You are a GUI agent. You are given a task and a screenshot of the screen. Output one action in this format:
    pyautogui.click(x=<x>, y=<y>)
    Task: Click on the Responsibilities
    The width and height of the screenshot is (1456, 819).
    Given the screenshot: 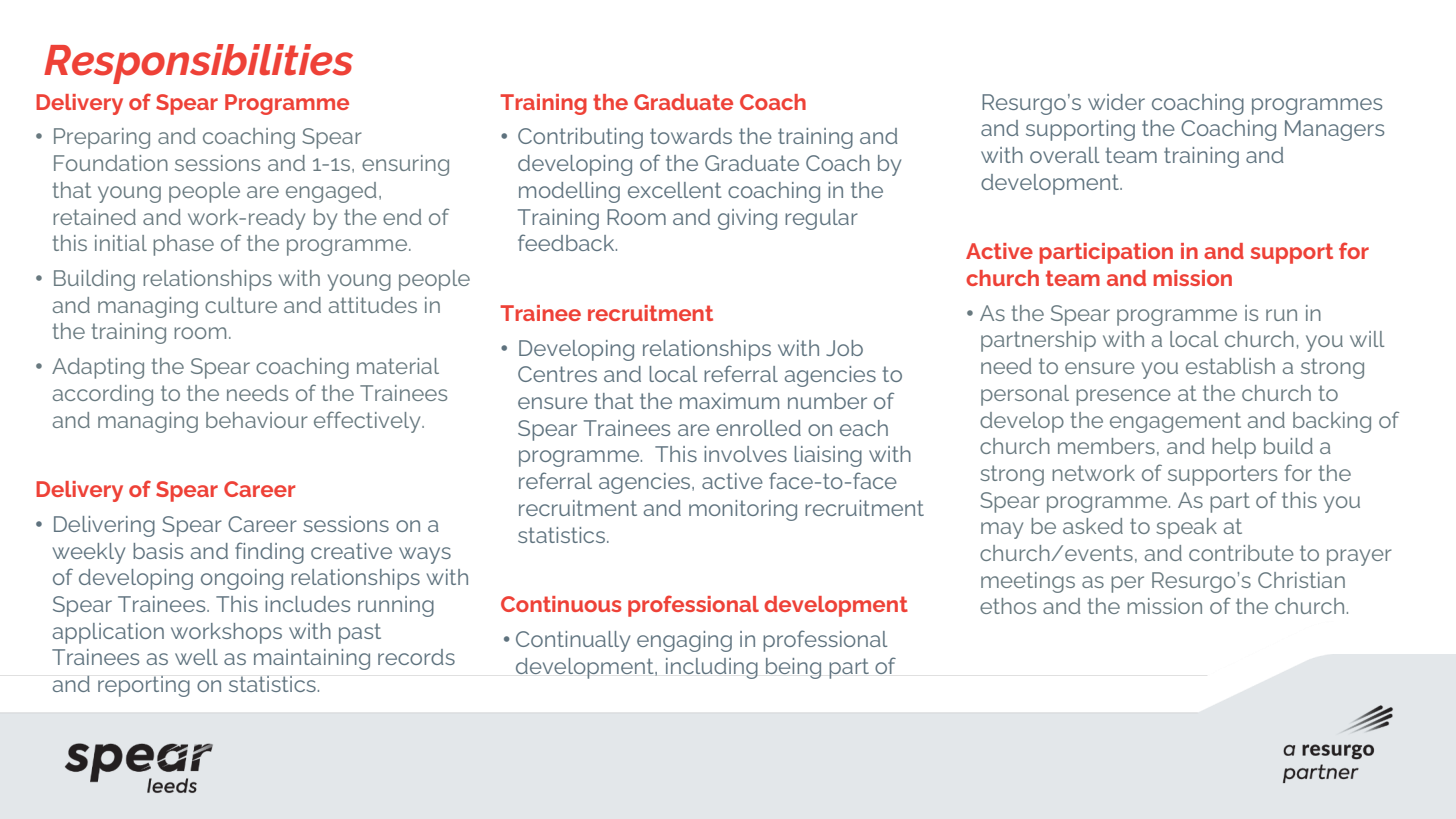 What is the action you would take?
    pyautogui.click(x=198, y=64)
